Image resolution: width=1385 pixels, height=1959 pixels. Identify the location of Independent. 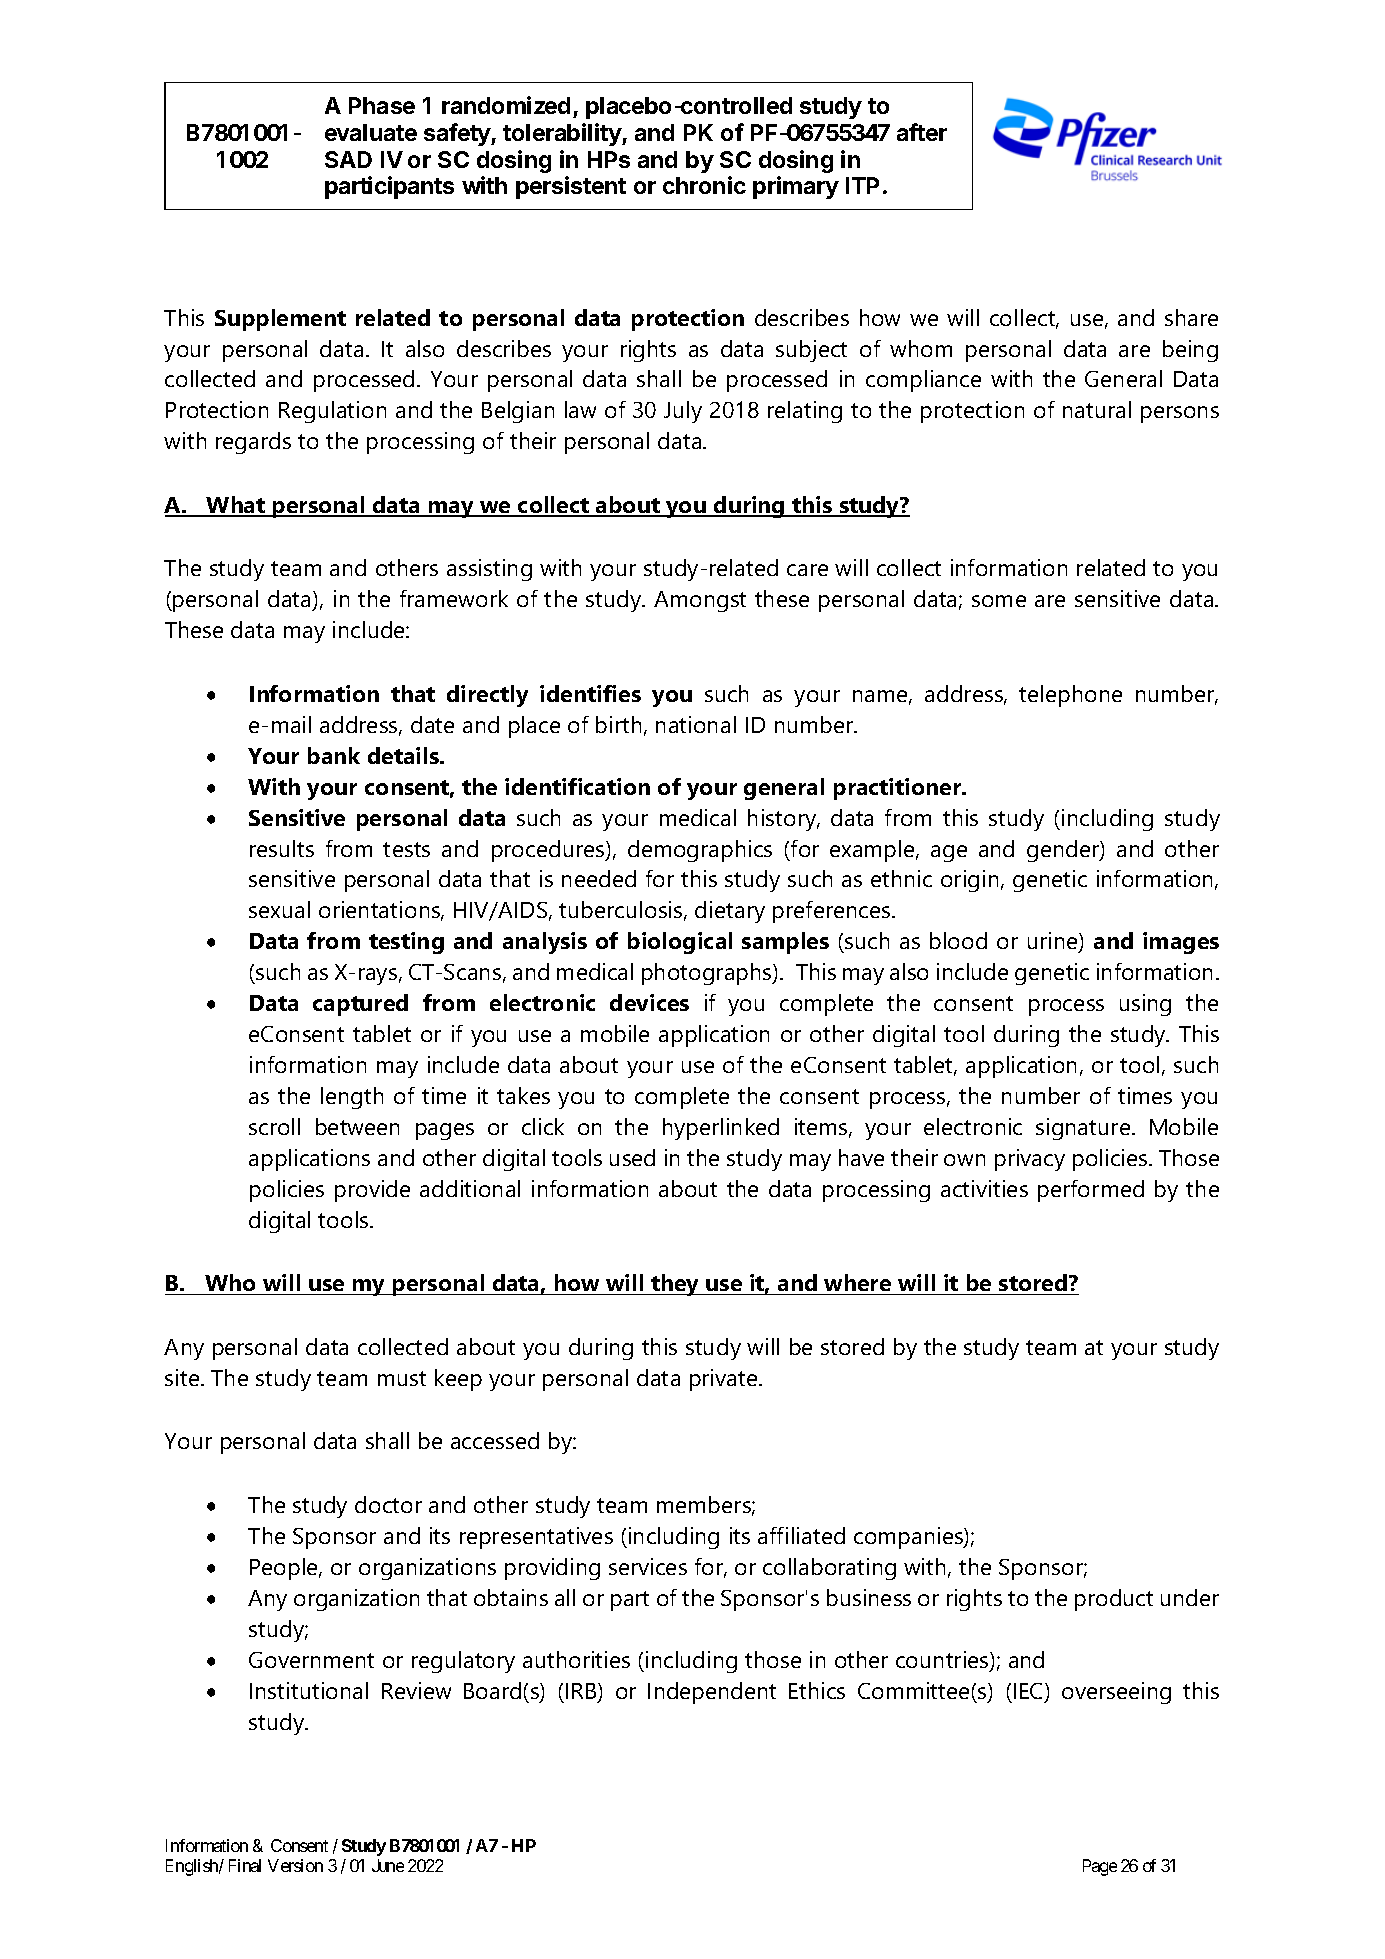
(712, 1693).
